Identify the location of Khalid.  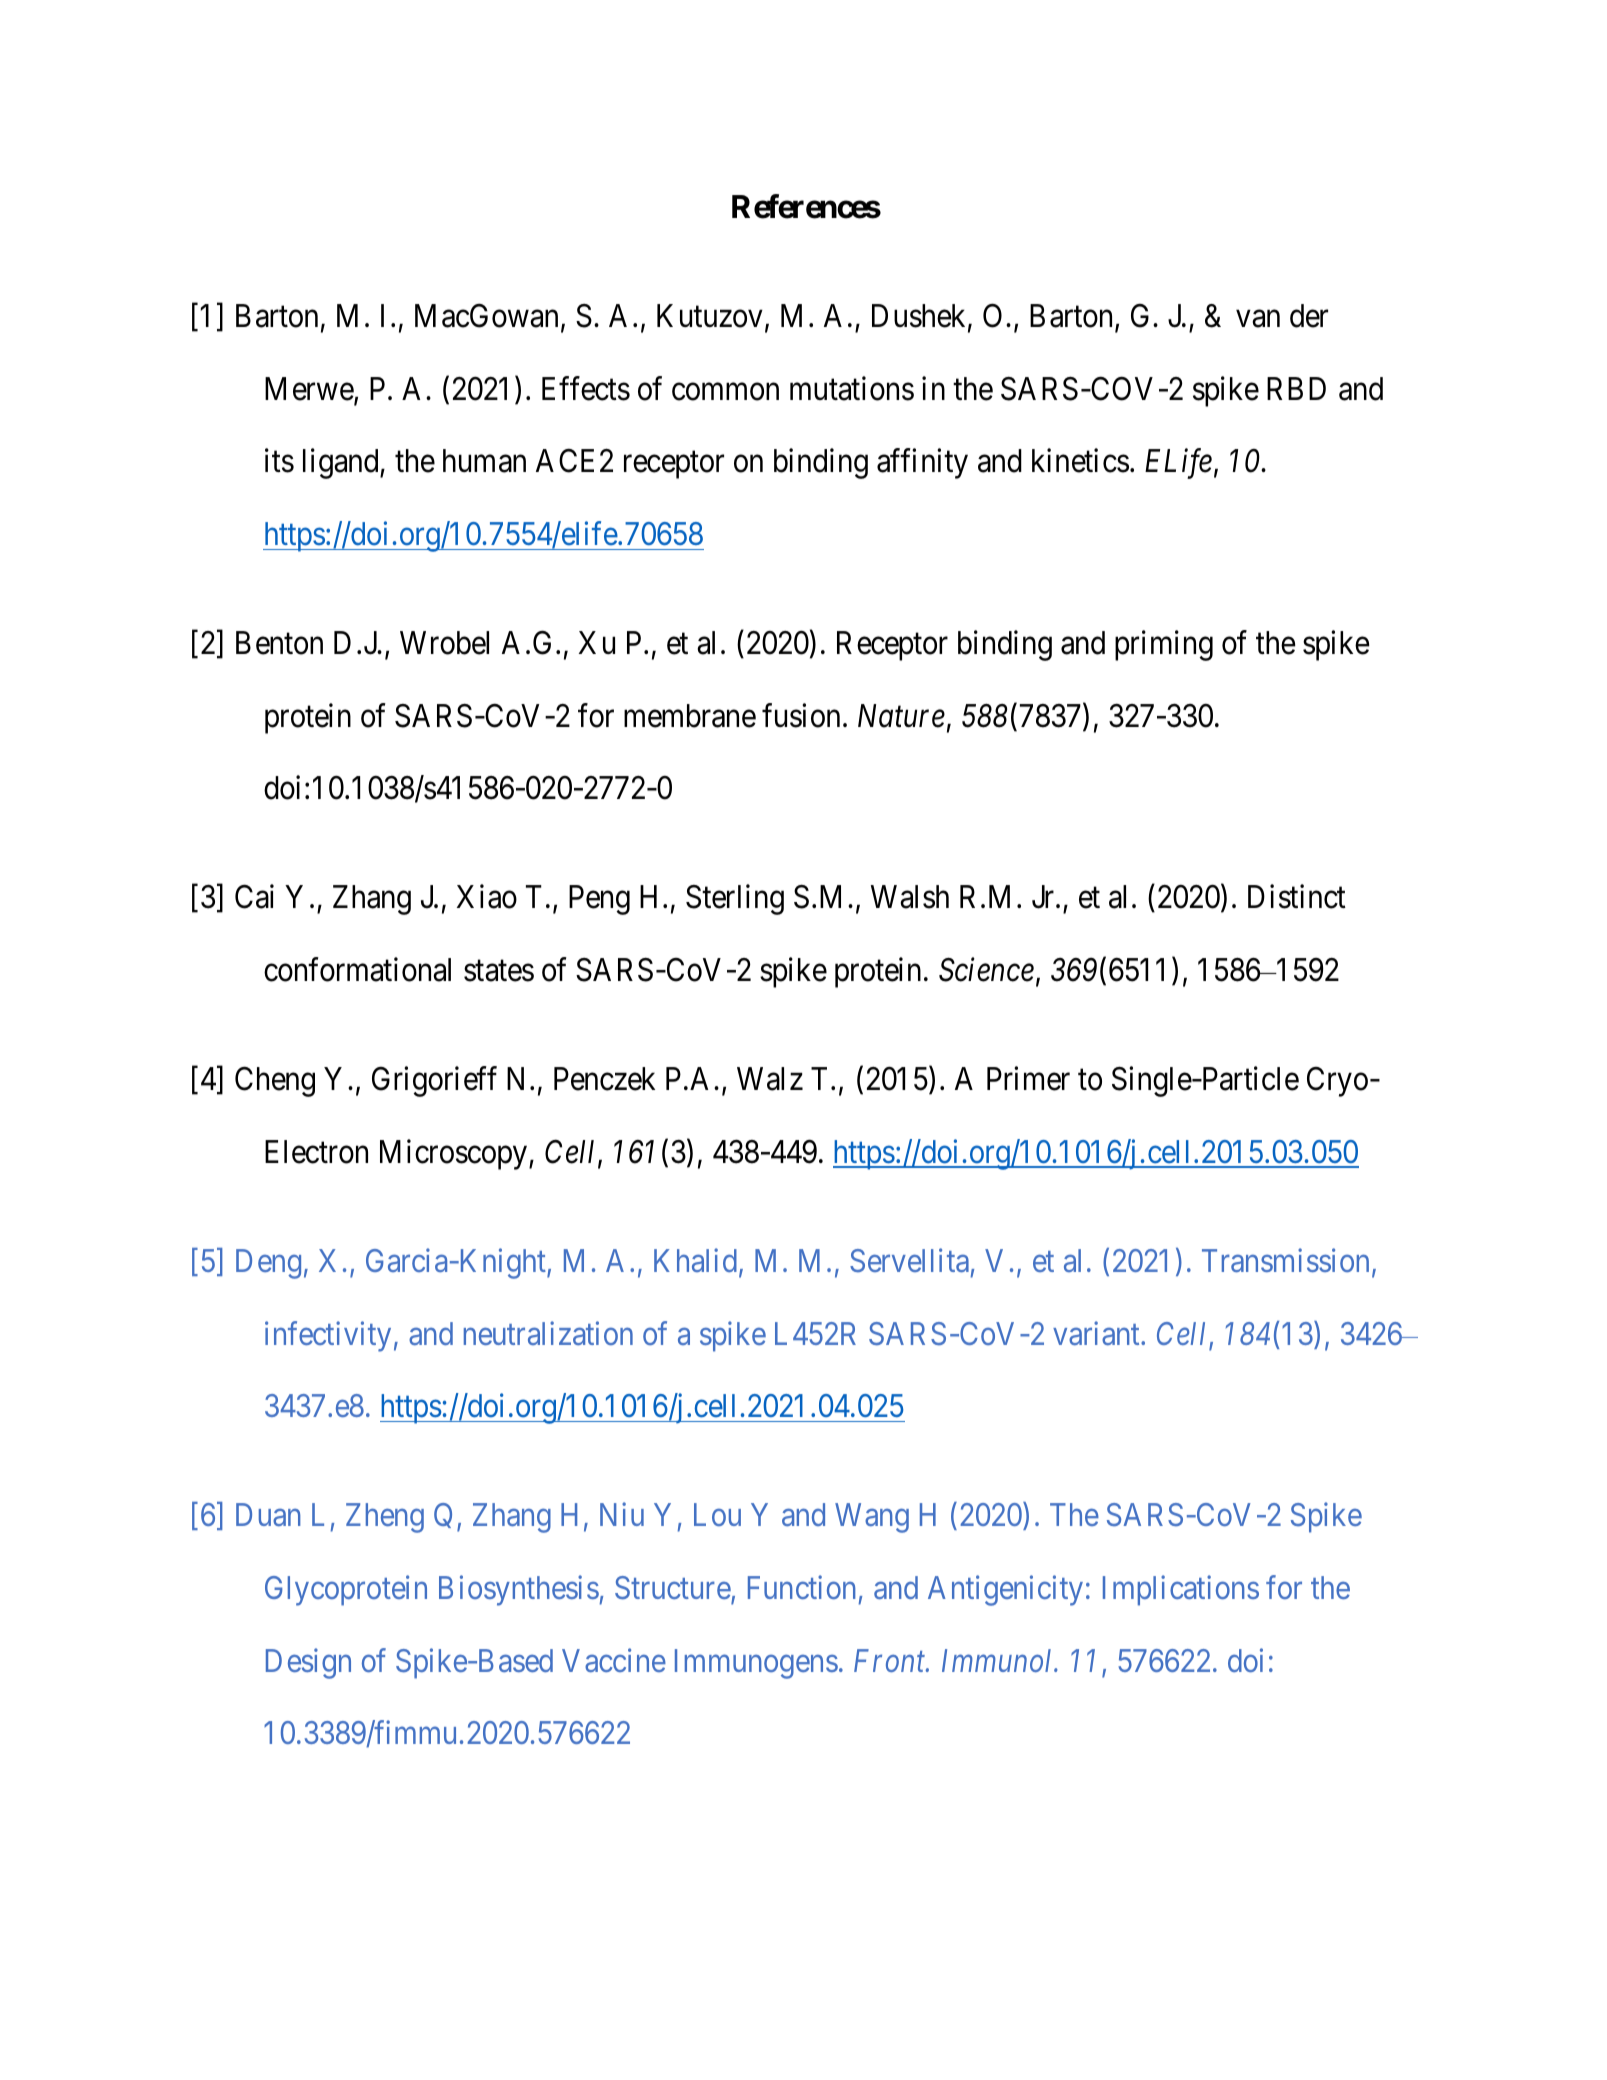
(695, 1260).
